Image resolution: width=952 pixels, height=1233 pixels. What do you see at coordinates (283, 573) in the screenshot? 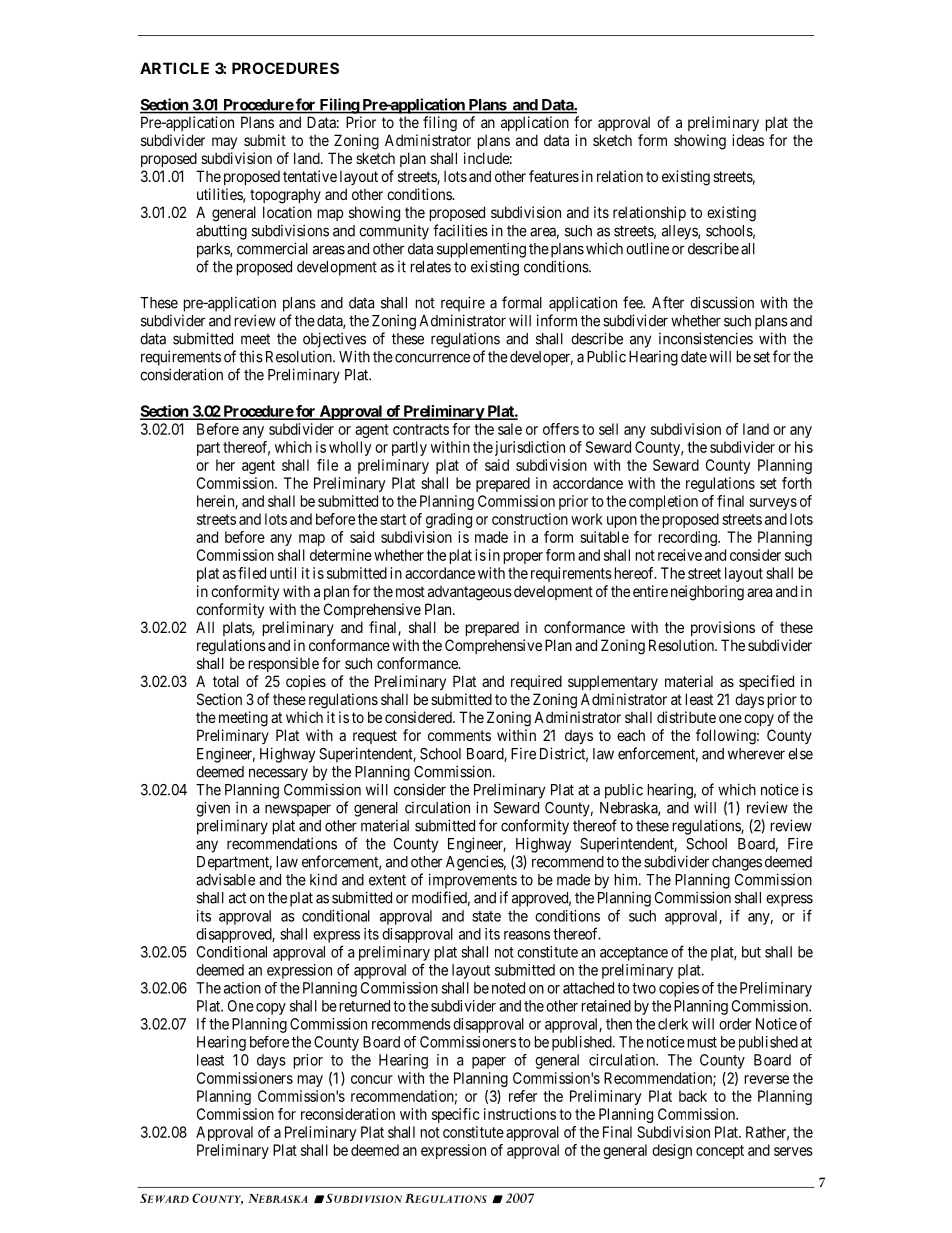
I see `until` at bounding box center [283, 573].
